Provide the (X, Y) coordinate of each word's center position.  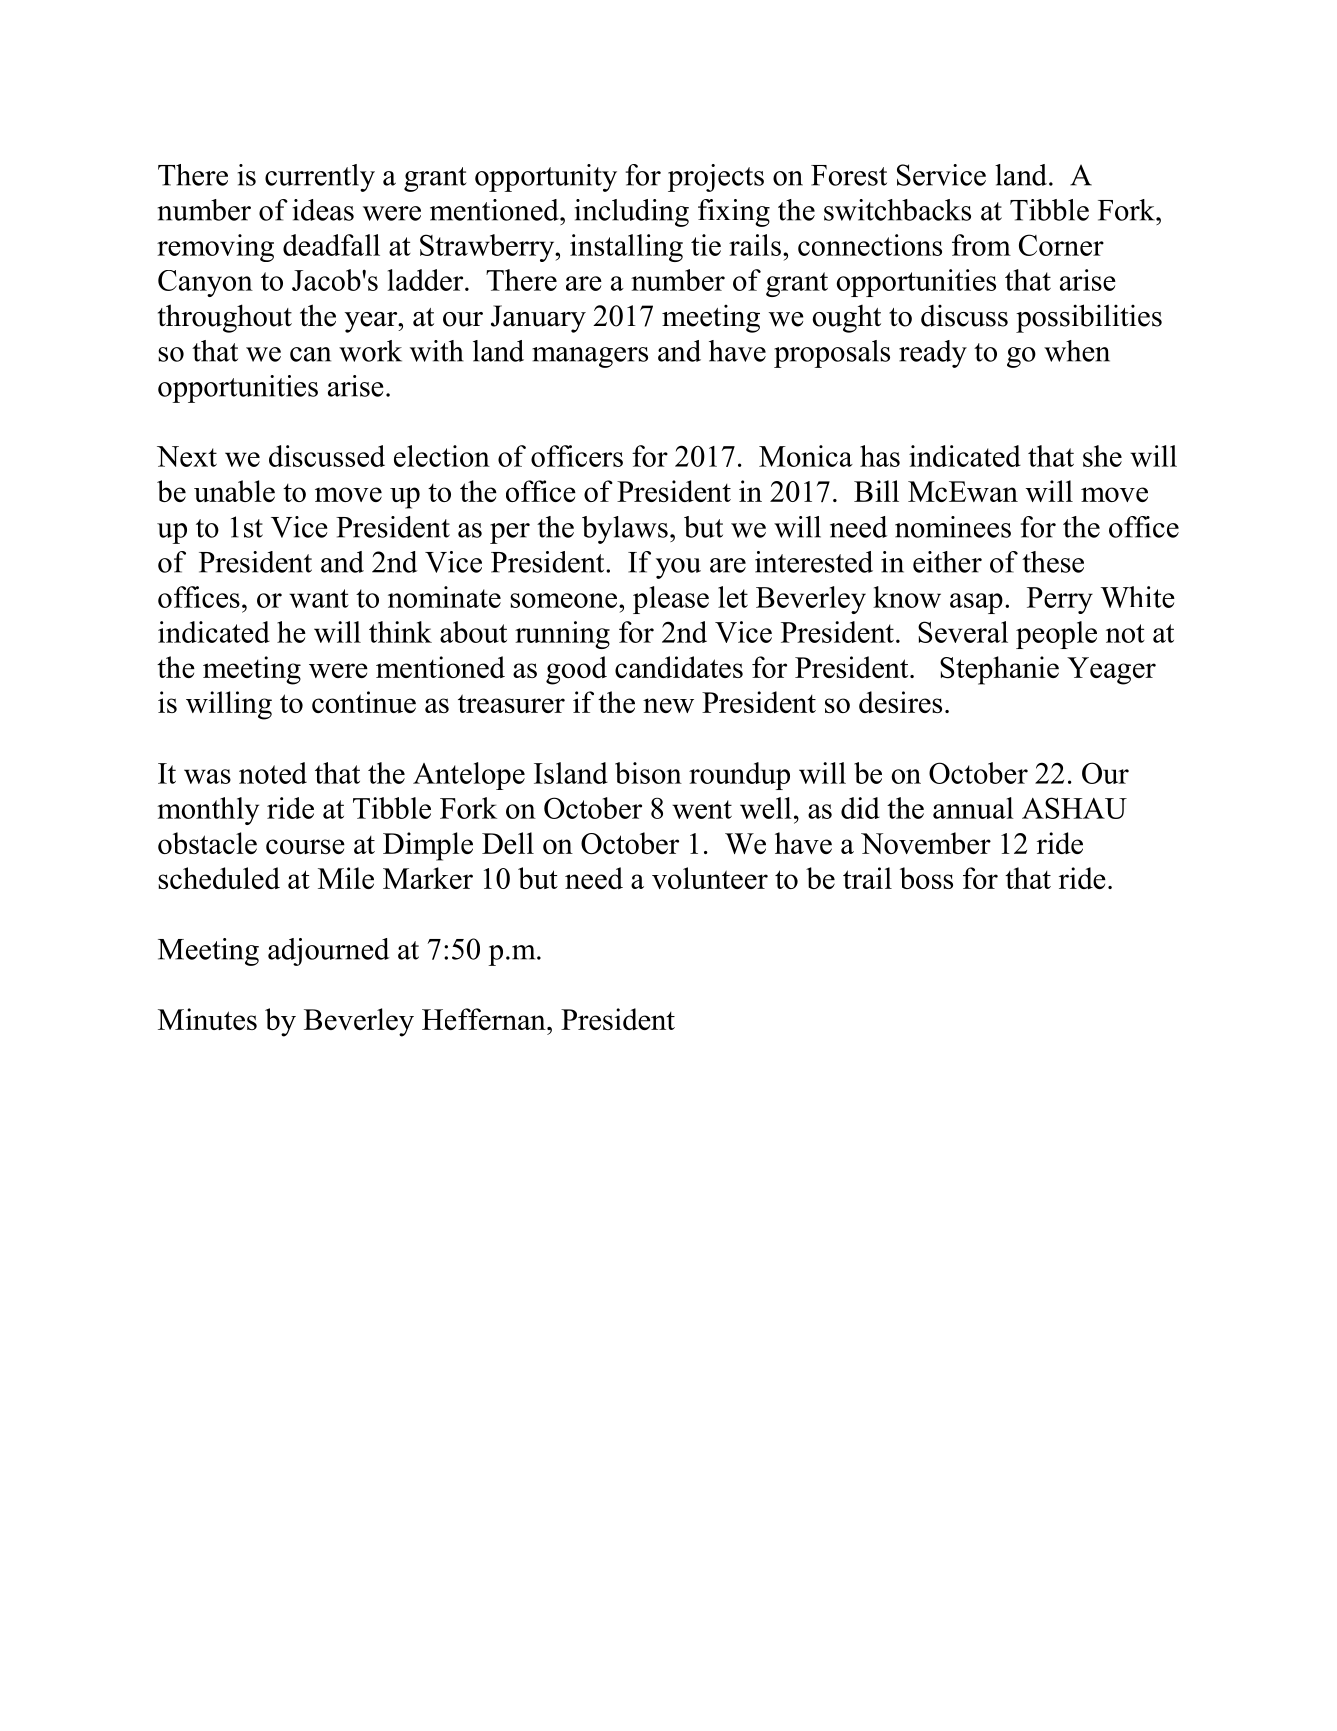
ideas (323, 210)
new (668, 705)
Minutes (207, 1019)
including (632, 213)
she (1102, 456)
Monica (806, 456)
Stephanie (999, 670)
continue (364, 702)
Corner (1061, 245)
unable (234, 491)
